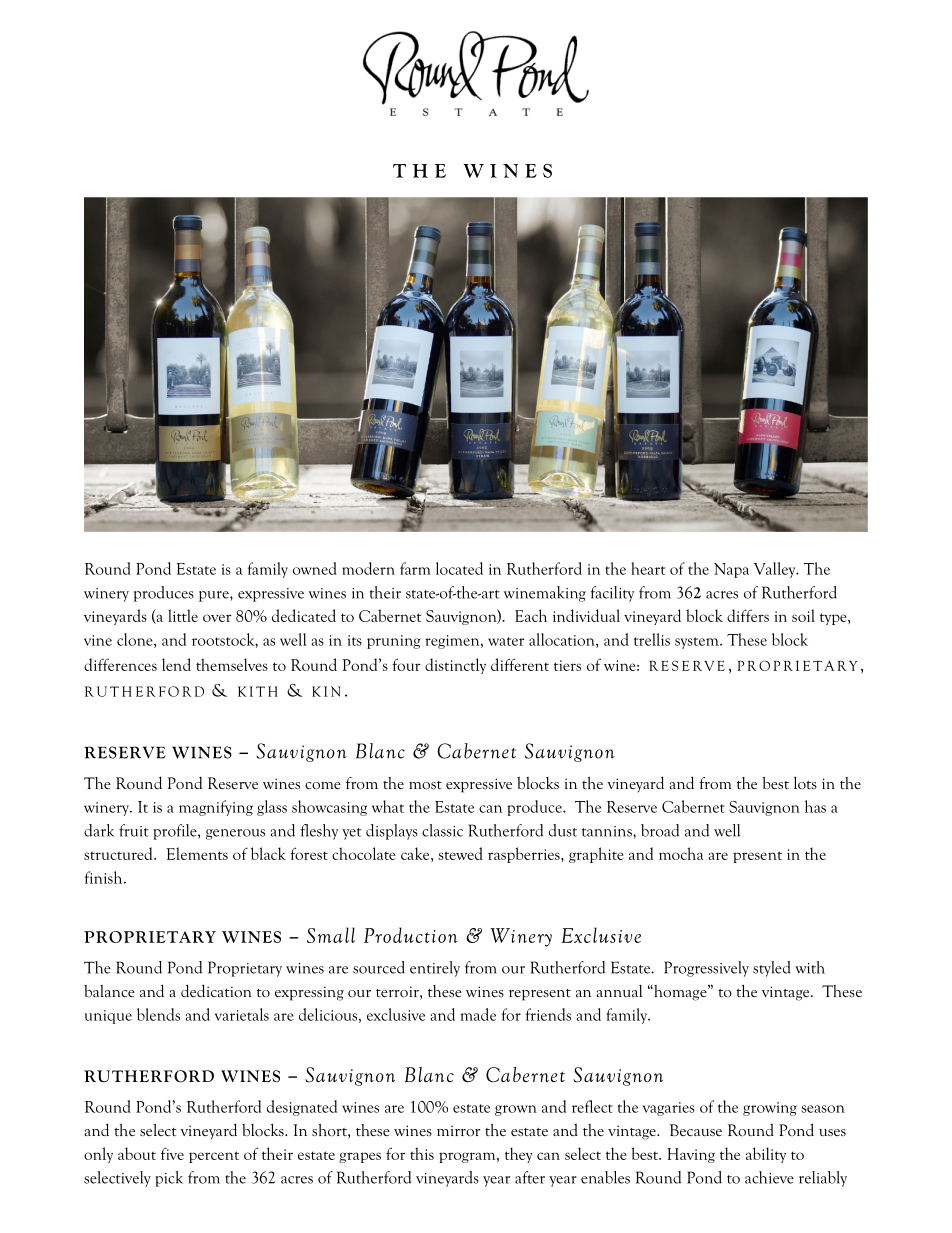 Image resolution: width=952 pixels, height=1233 pixels. What do you see at coordinates (766, 1155) in the image?
I see `ability` at bounding box center [766, 1155].
